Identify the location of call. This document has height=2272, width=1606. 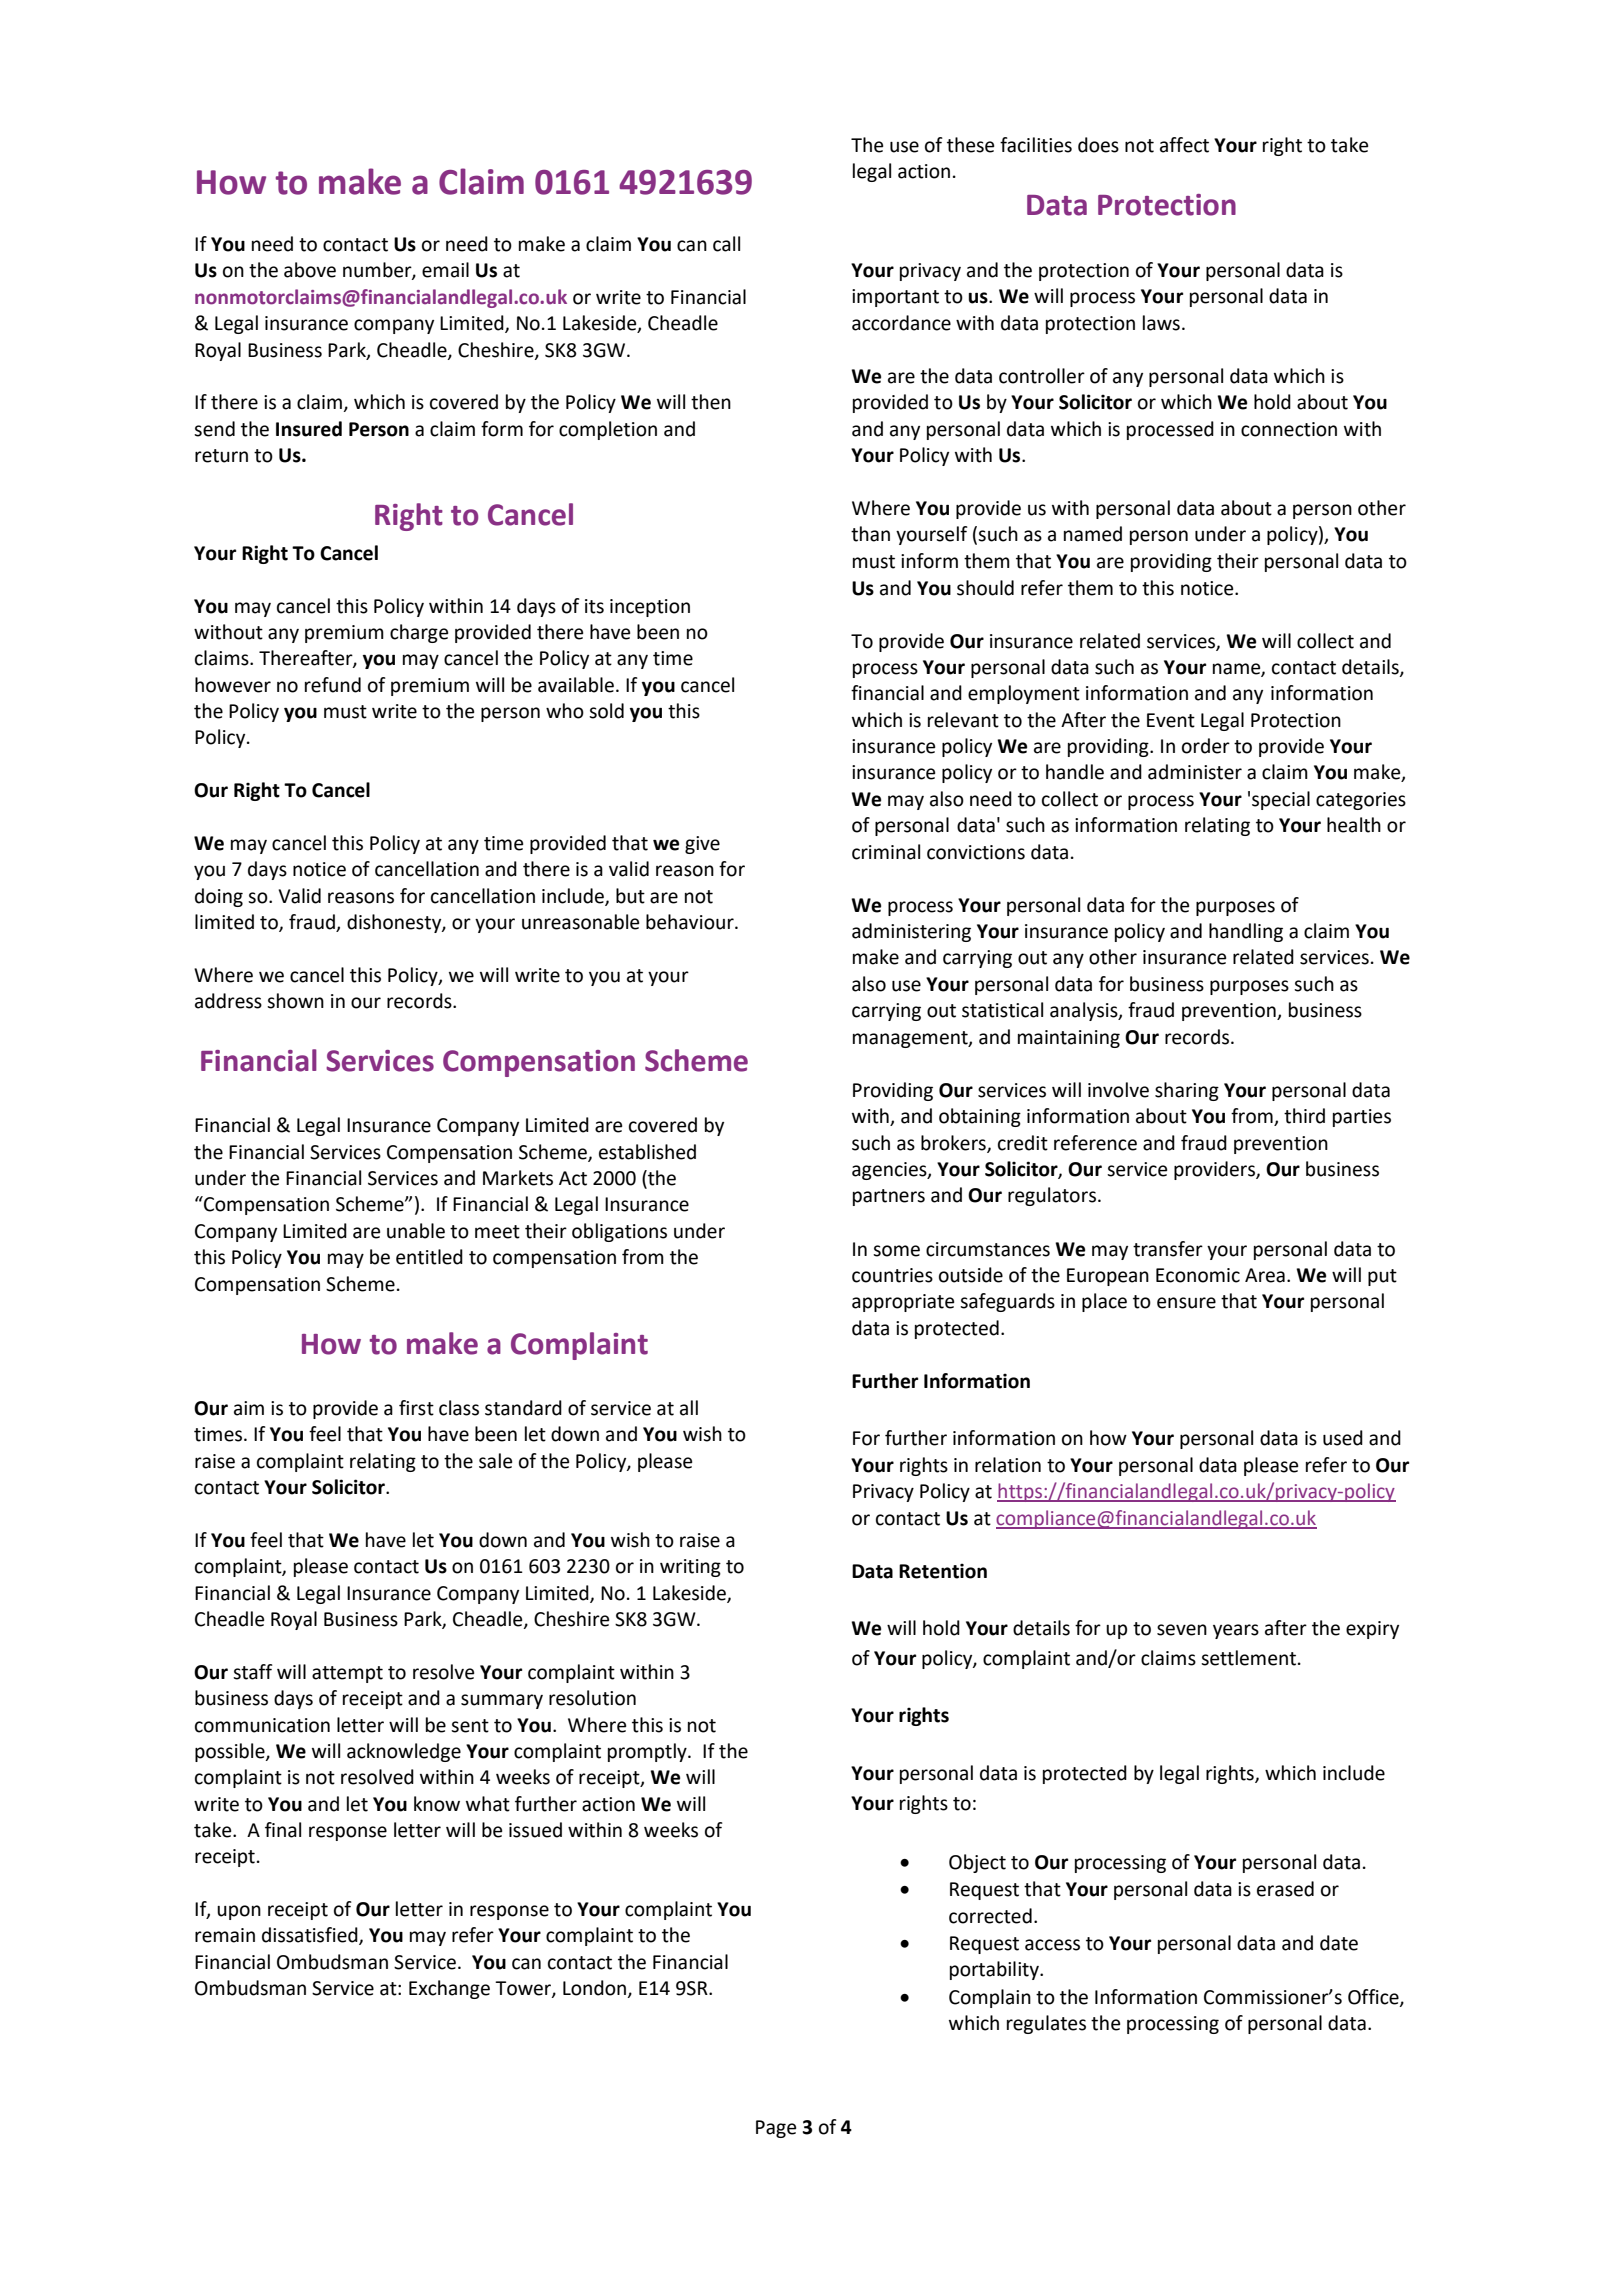
(726, 244).
